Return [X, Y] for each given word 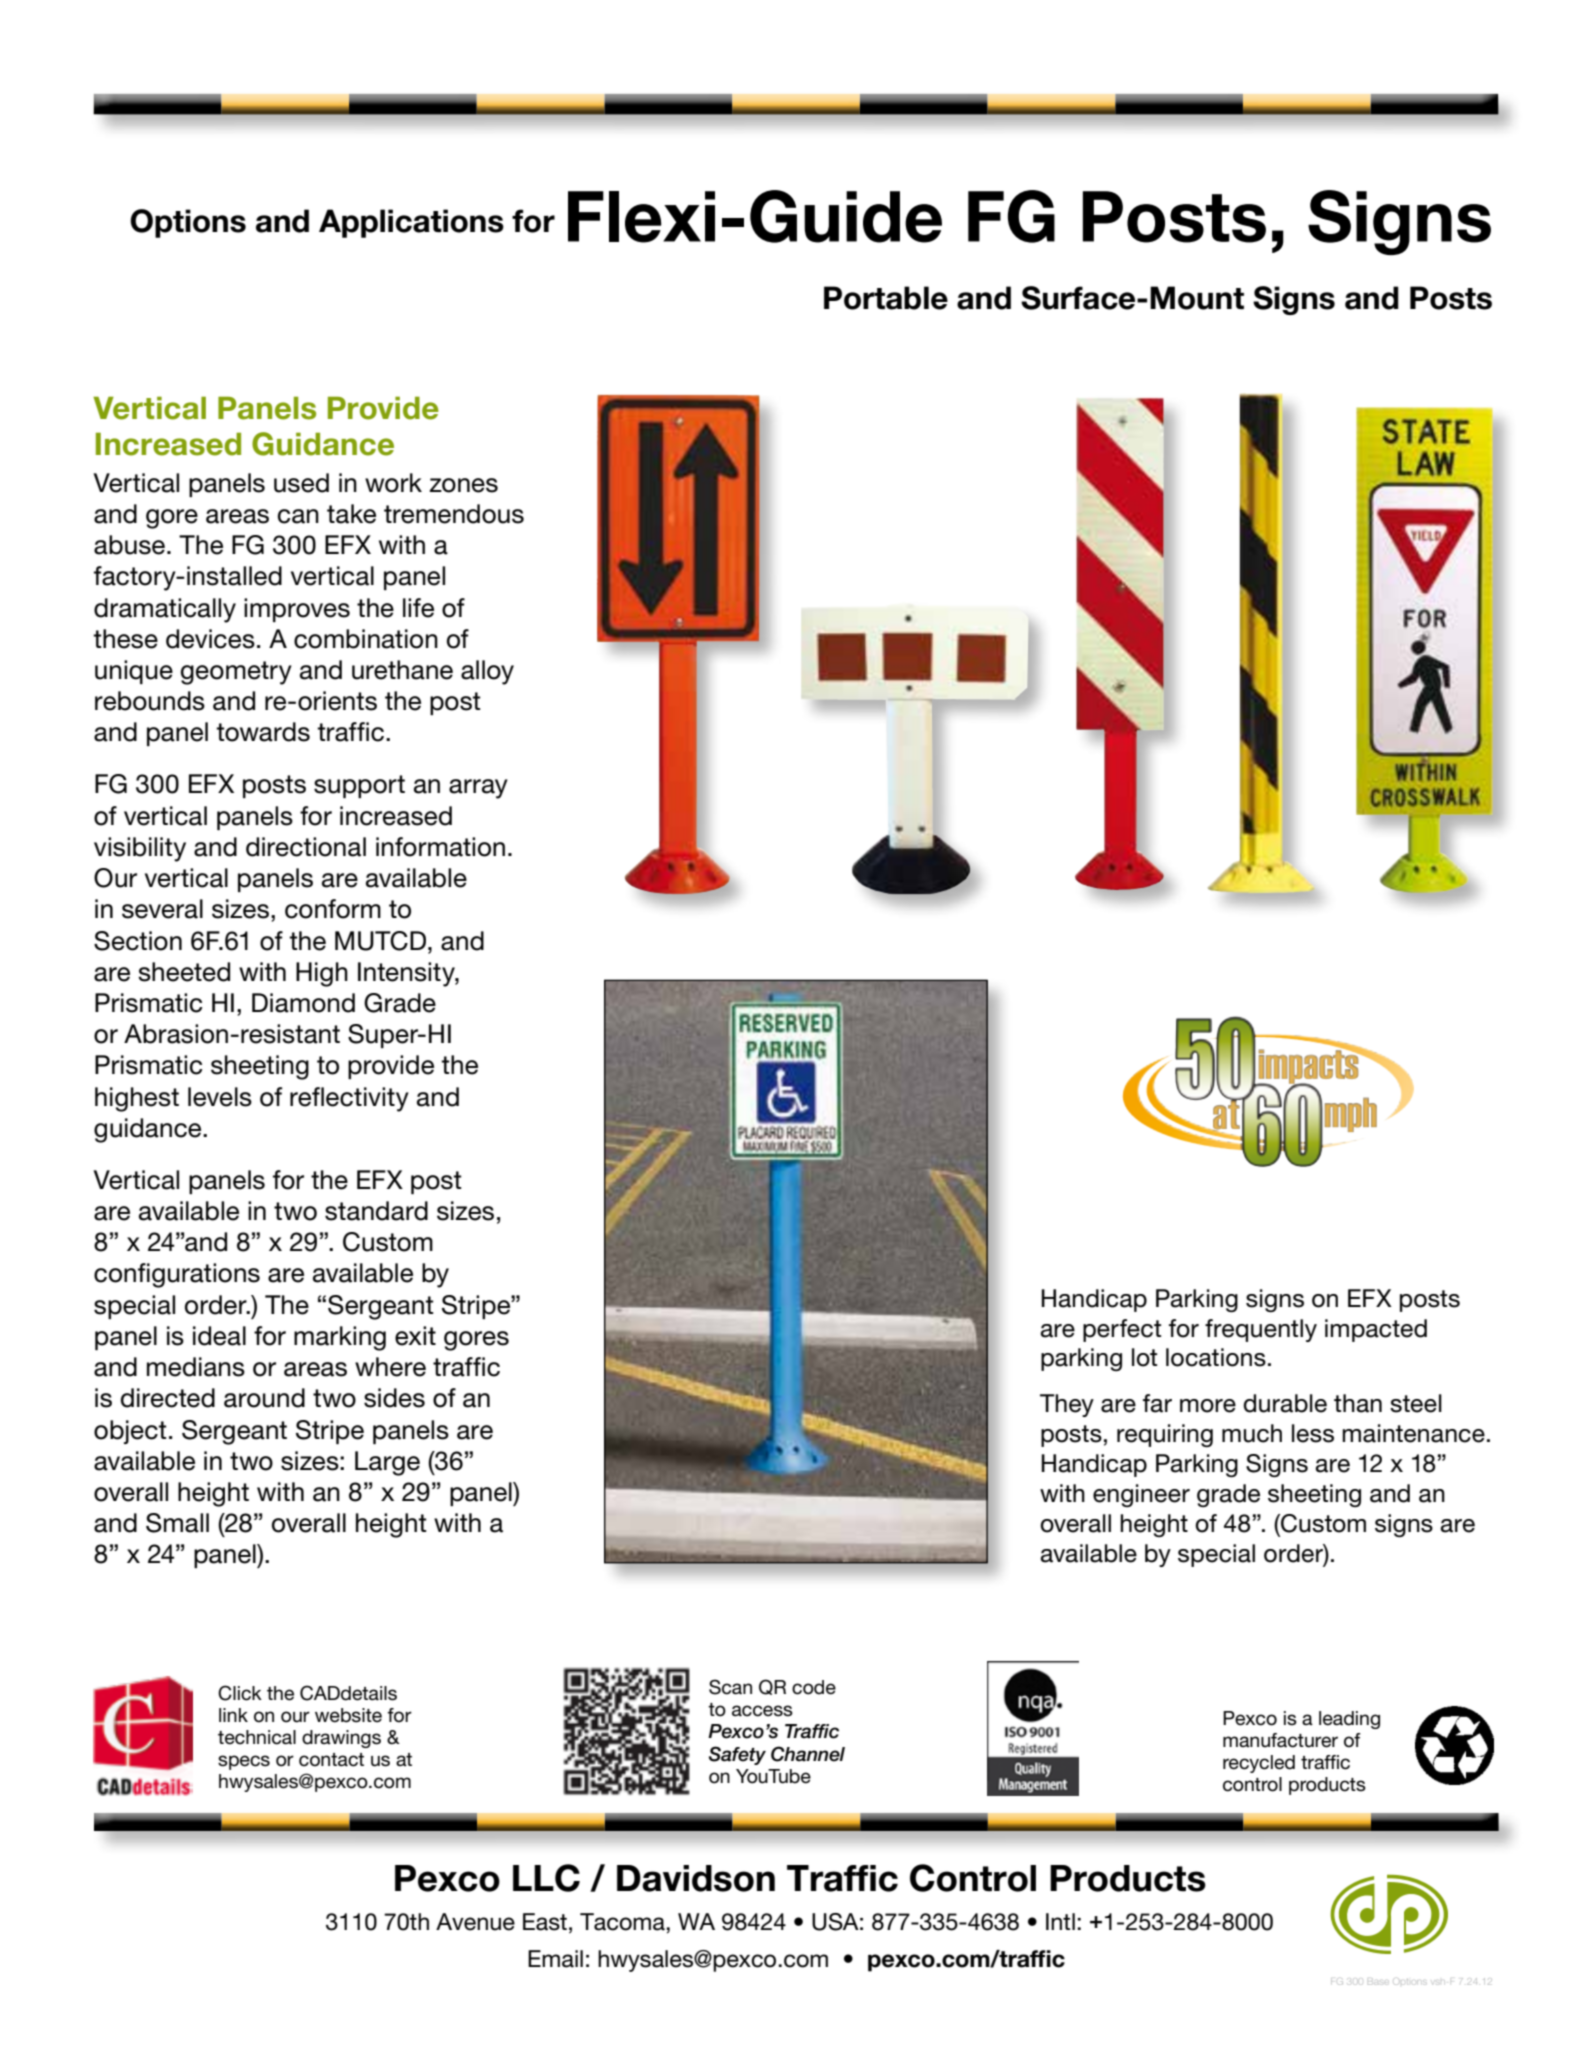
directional [306, 847]
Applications [411, 223]
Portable [886, 298]
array [478, 789]
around [264, 1398]
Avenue [475, 1922]
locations [1216, 1357]
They [1067, 1405]
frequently [1261, 1330]
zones [463, 485]
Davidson [696, 1878]
